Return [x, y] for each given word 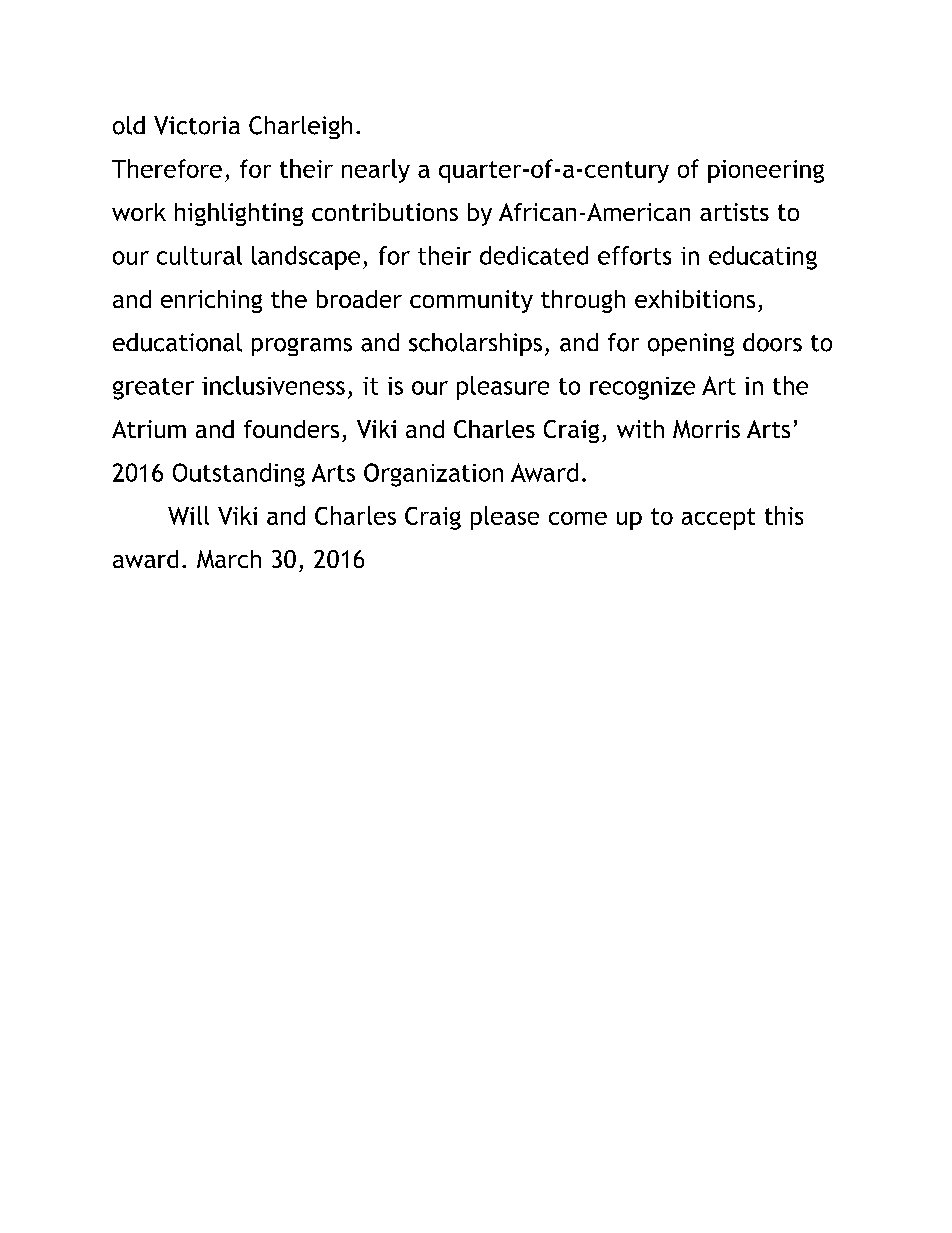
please [505, 518]
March [229, 559]
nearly [376, 171]
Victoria [197, 125]
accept [718, 519]
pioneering [766, 171]
